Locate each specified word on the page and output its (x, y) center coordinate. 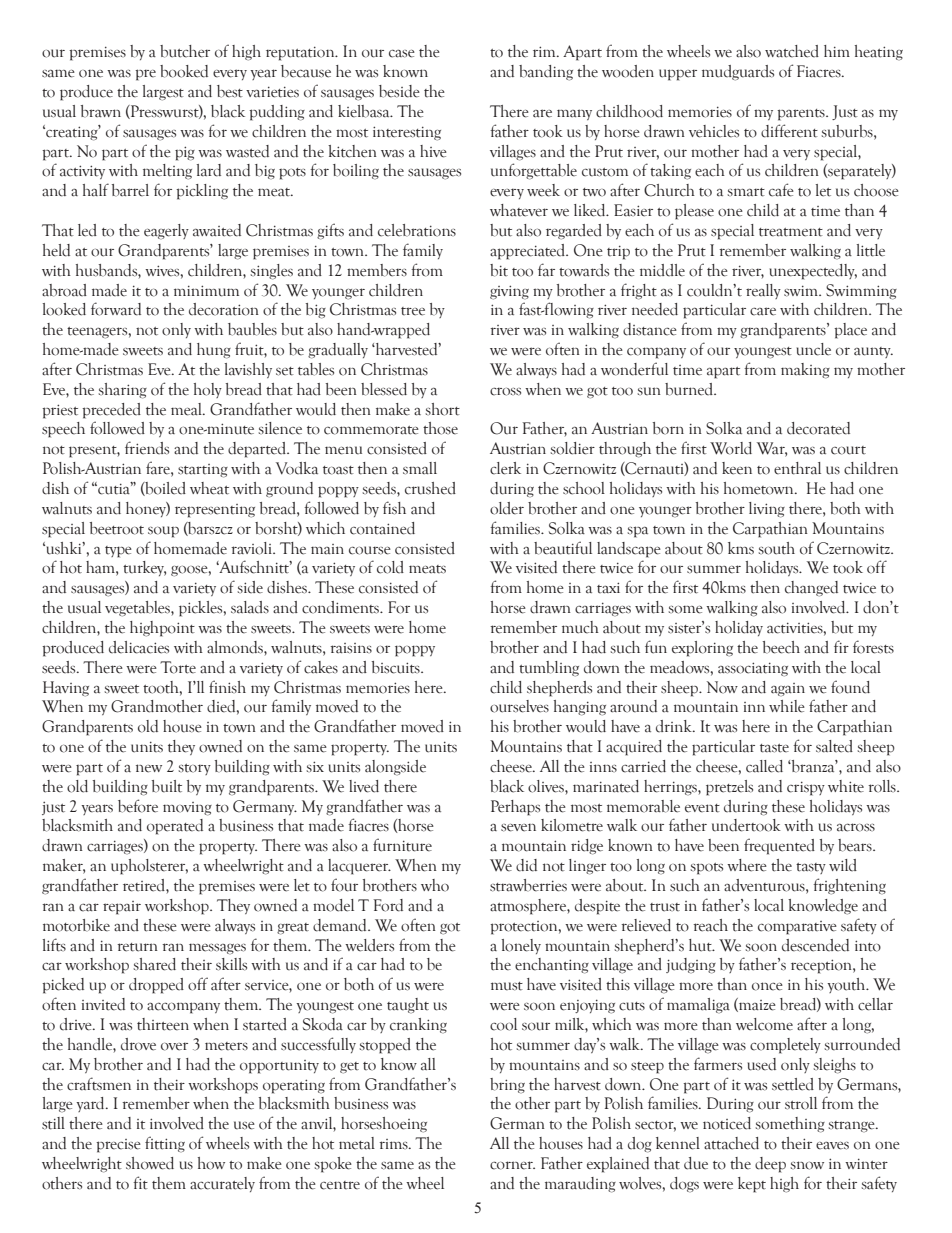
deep (770, 1165)
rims (394, 1144)
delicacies (139, 647)
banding (546, 73)
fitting (165, 1144)
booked (184, 71)
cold (390, 567)
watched (792, 51)
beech (781, 647)
